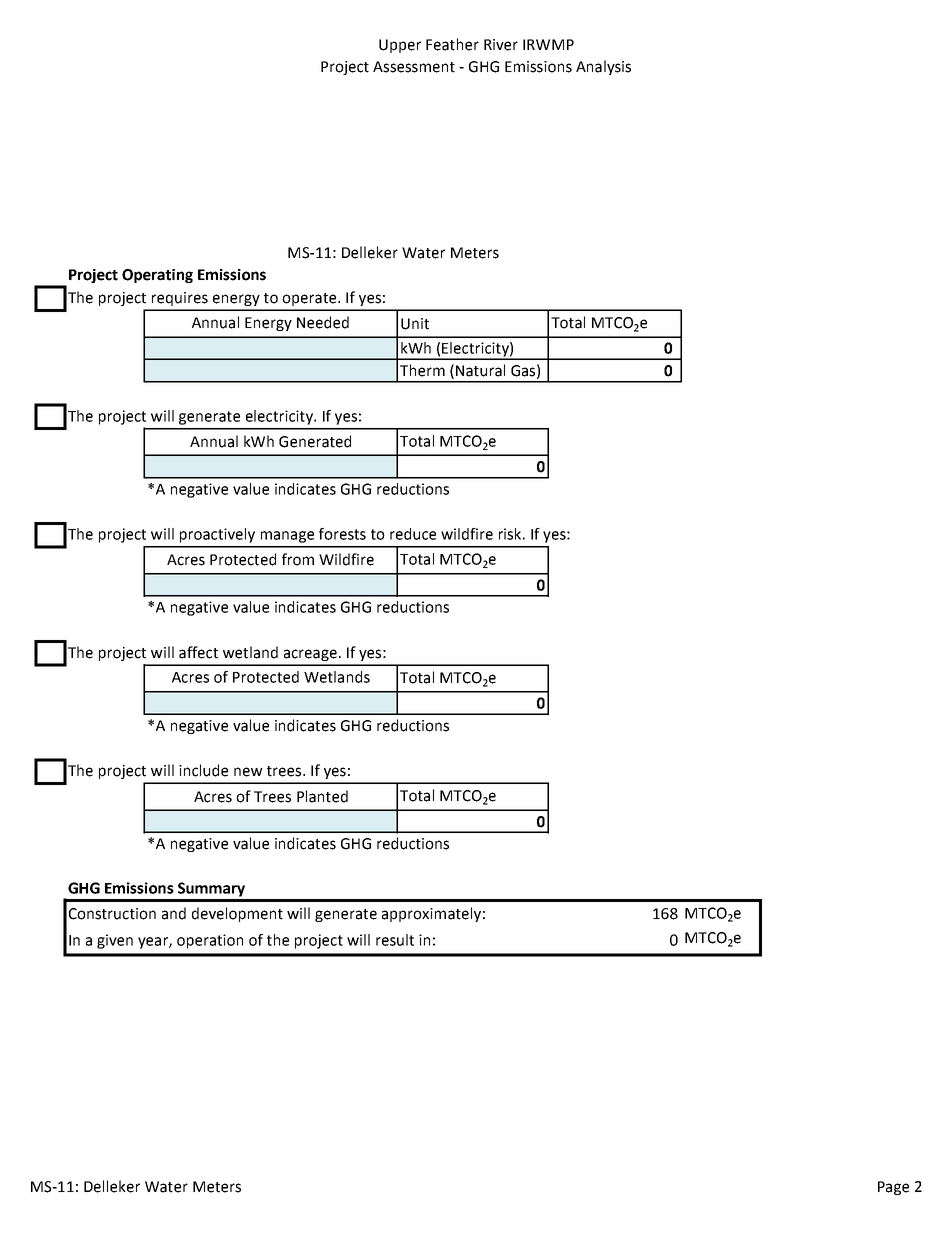  What do you see at coordinates (603, 67) in the page?
I see `Analysis` at bounding box center [603, 67].
